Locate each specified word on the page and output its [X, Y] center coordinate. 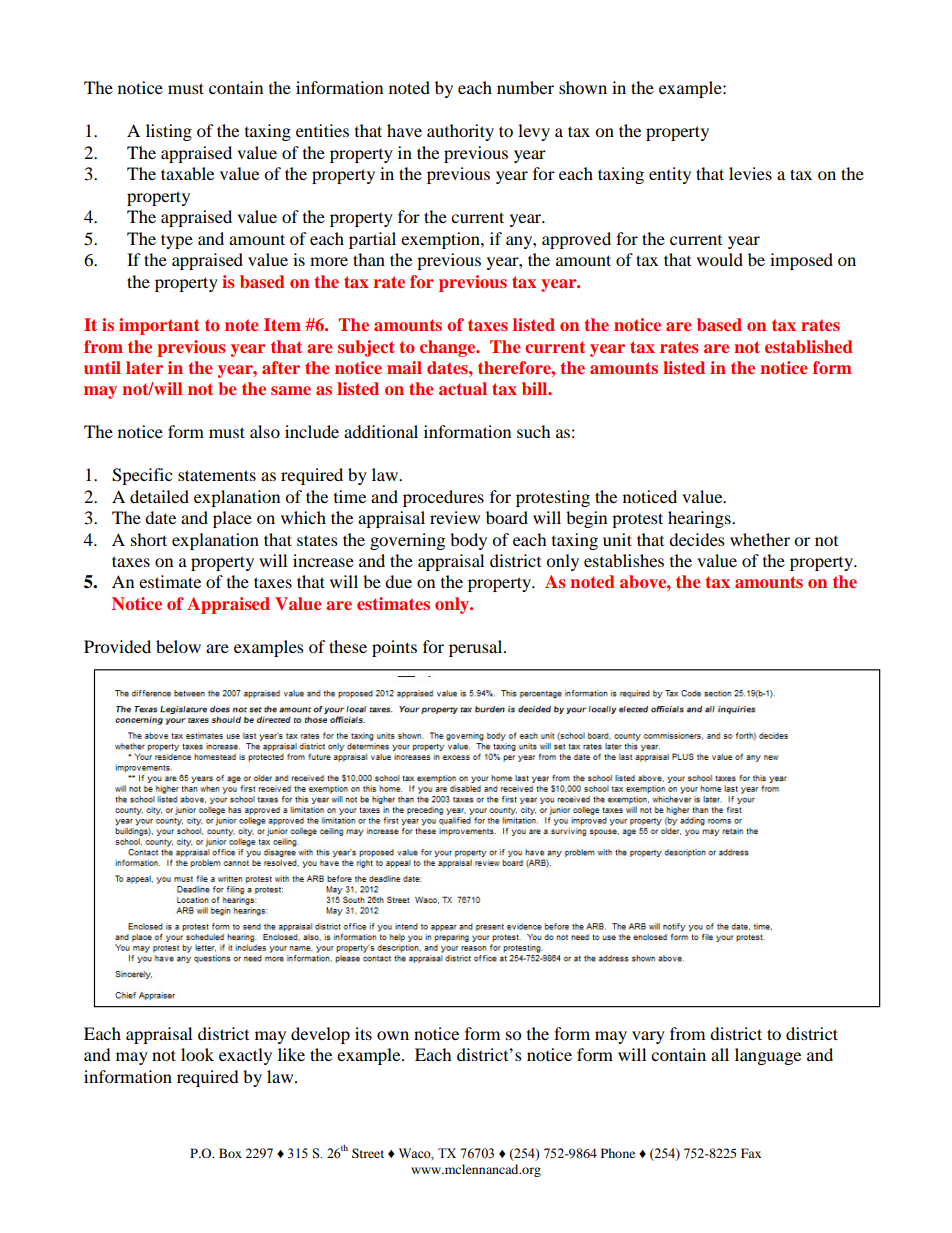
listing [169, 132]
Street [368, 1153]
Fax [751, 1153]
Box [230, 1153]
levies [750, 173]
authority [460, 132]
